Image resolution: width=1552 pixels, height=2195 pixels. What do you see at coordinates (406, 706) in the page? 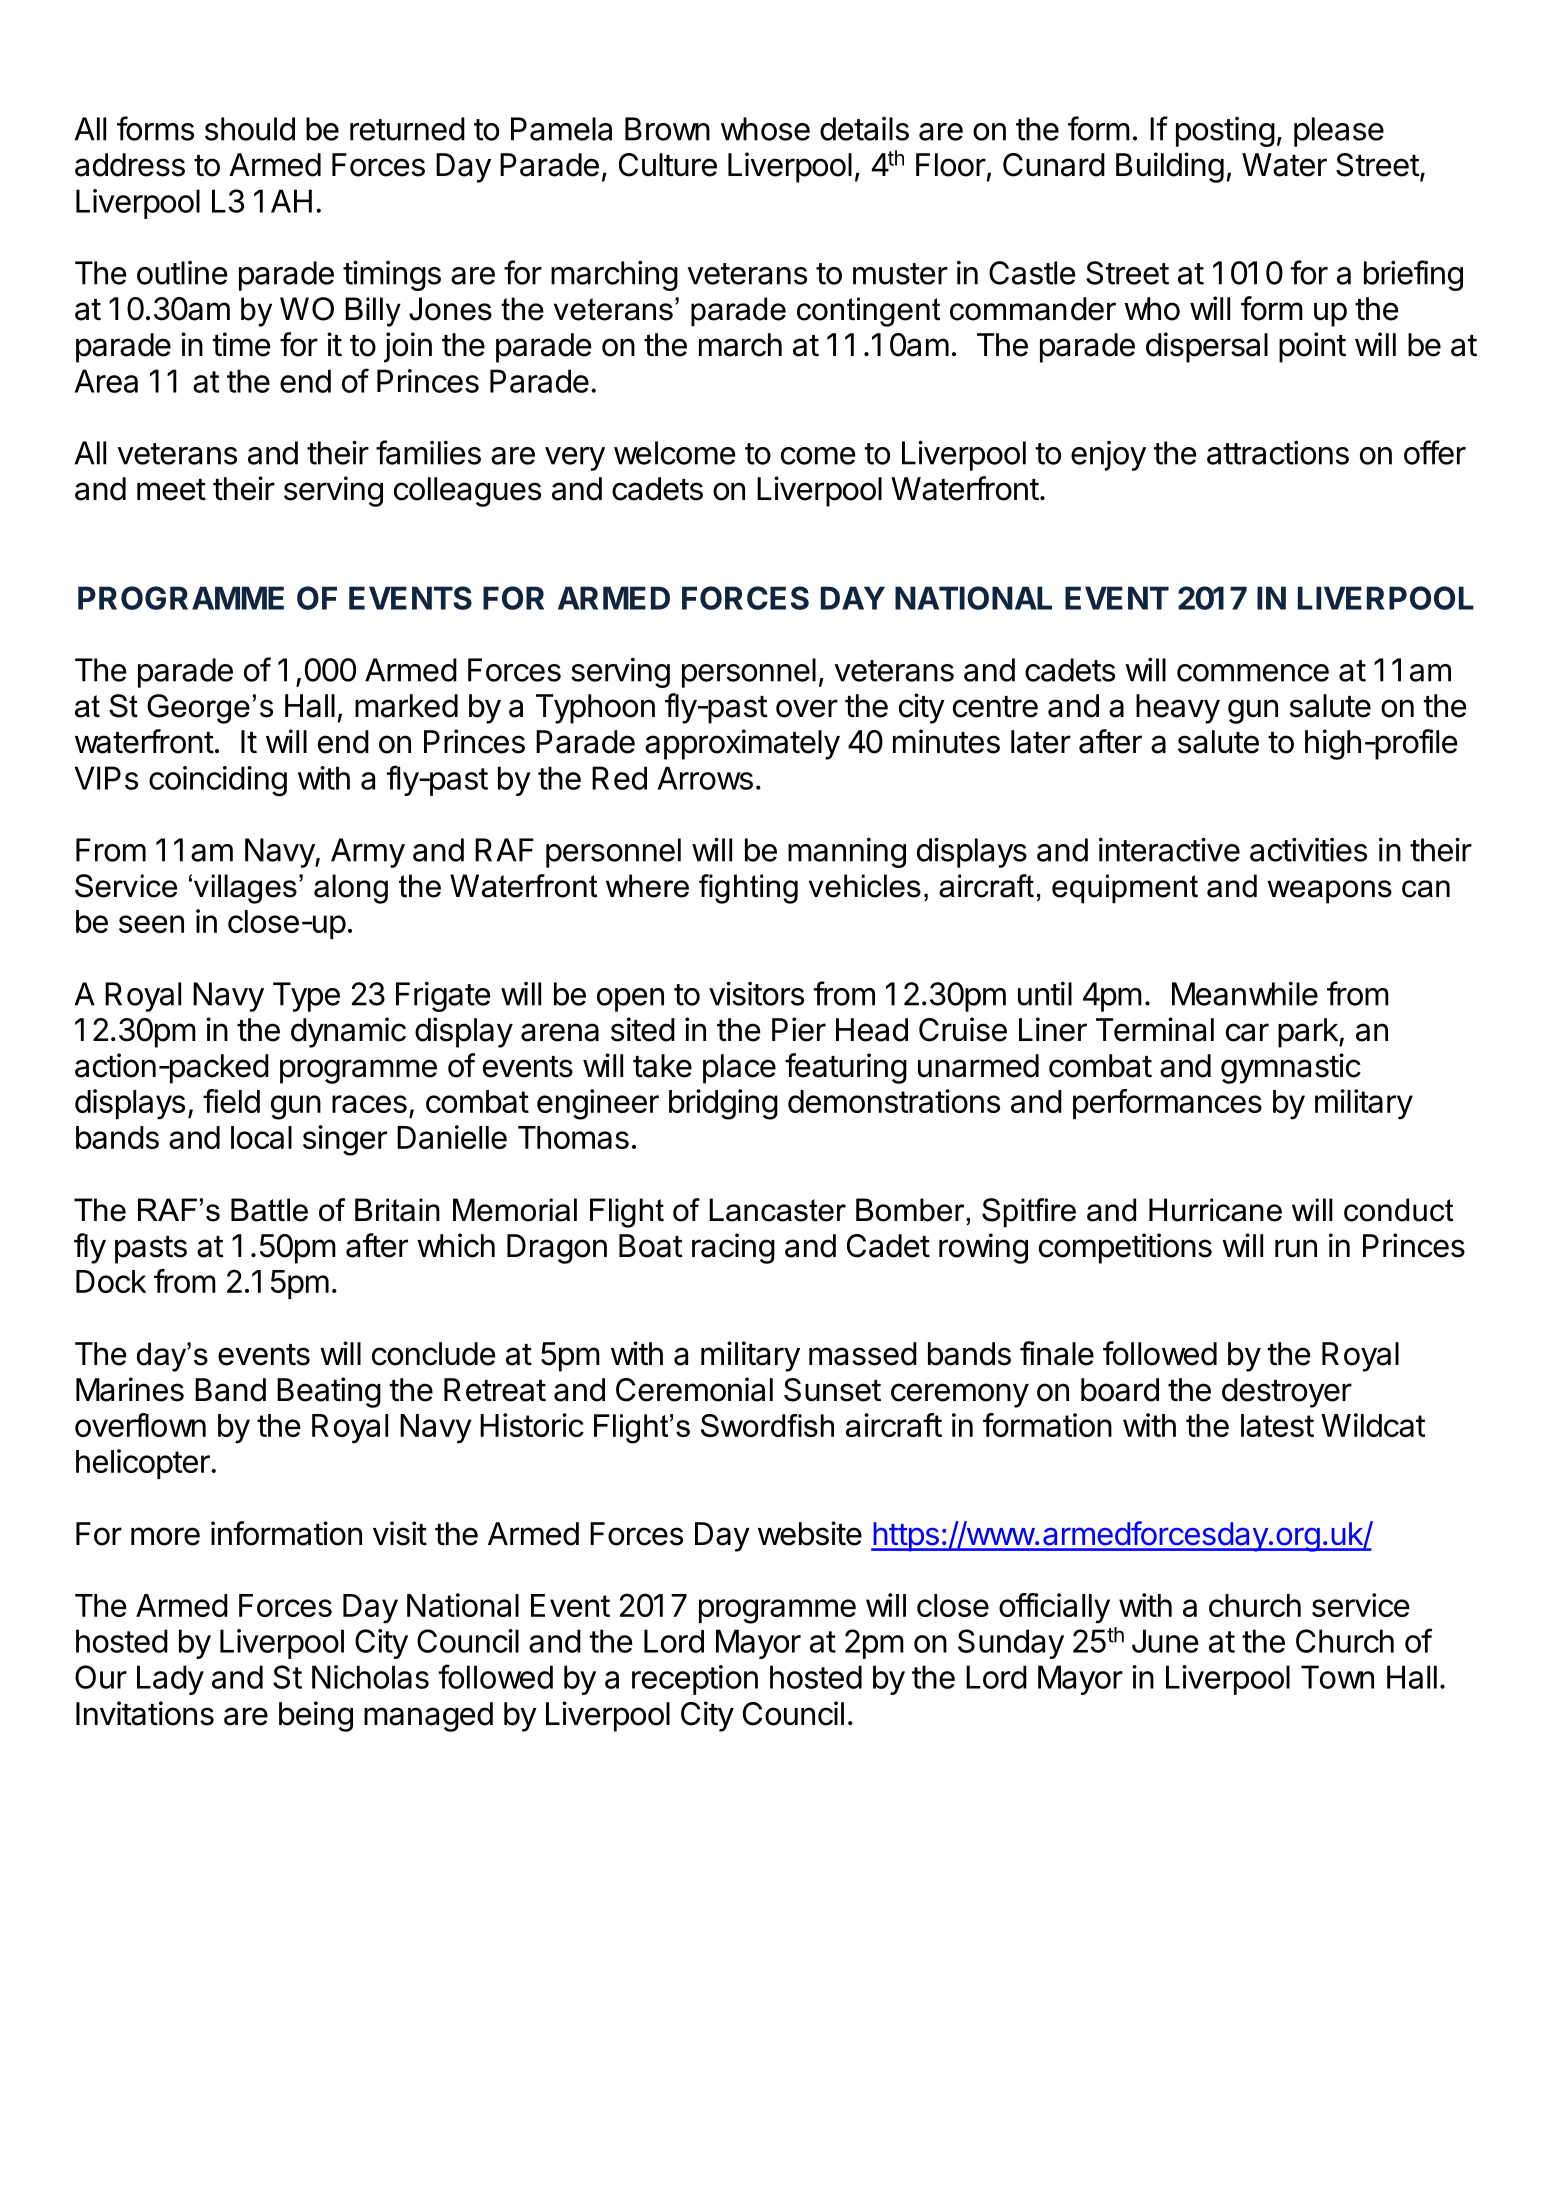
I see `marked` at bounding box center [406, 706].
